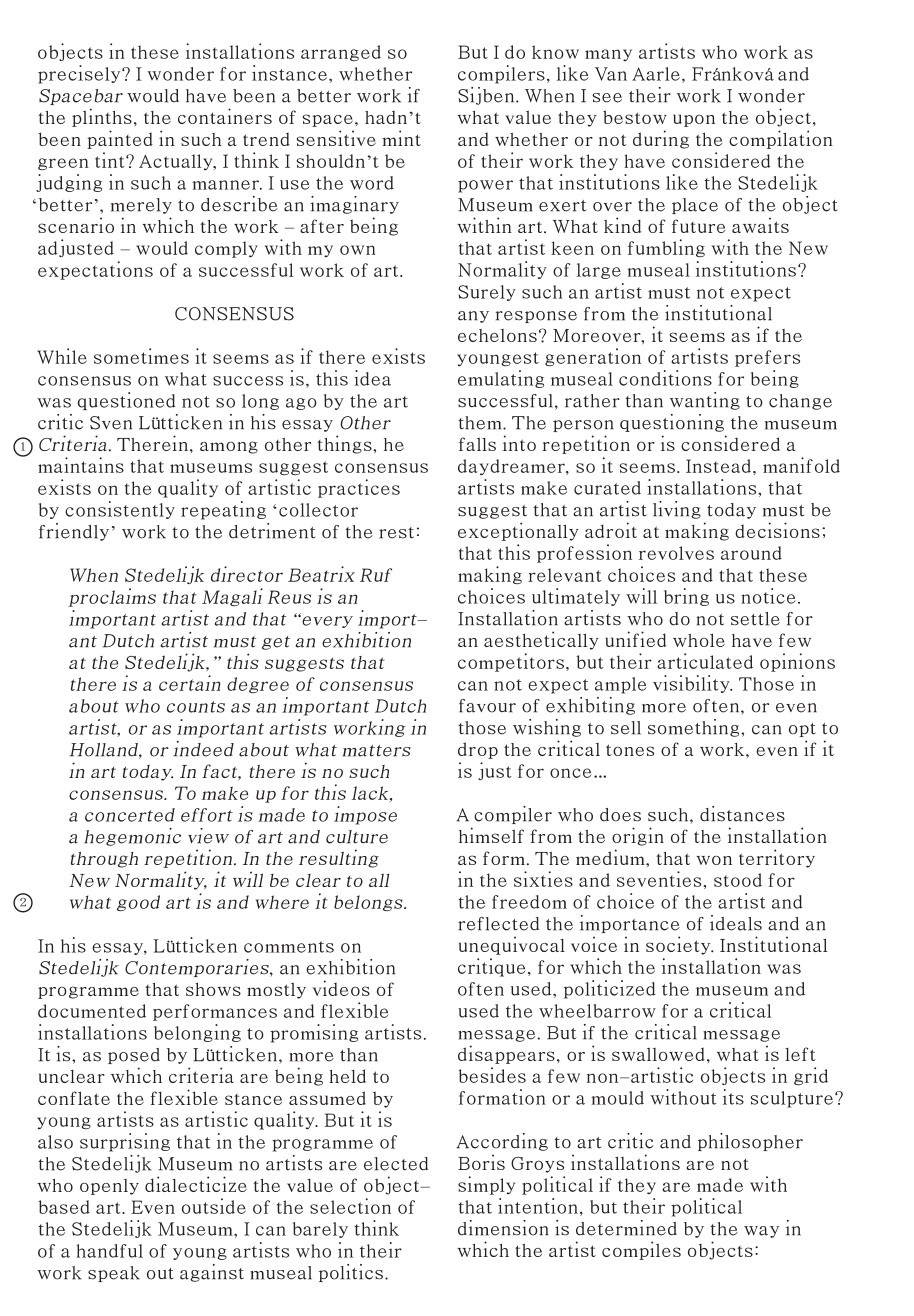  I want to click on dimension, so click(503, 1228).
